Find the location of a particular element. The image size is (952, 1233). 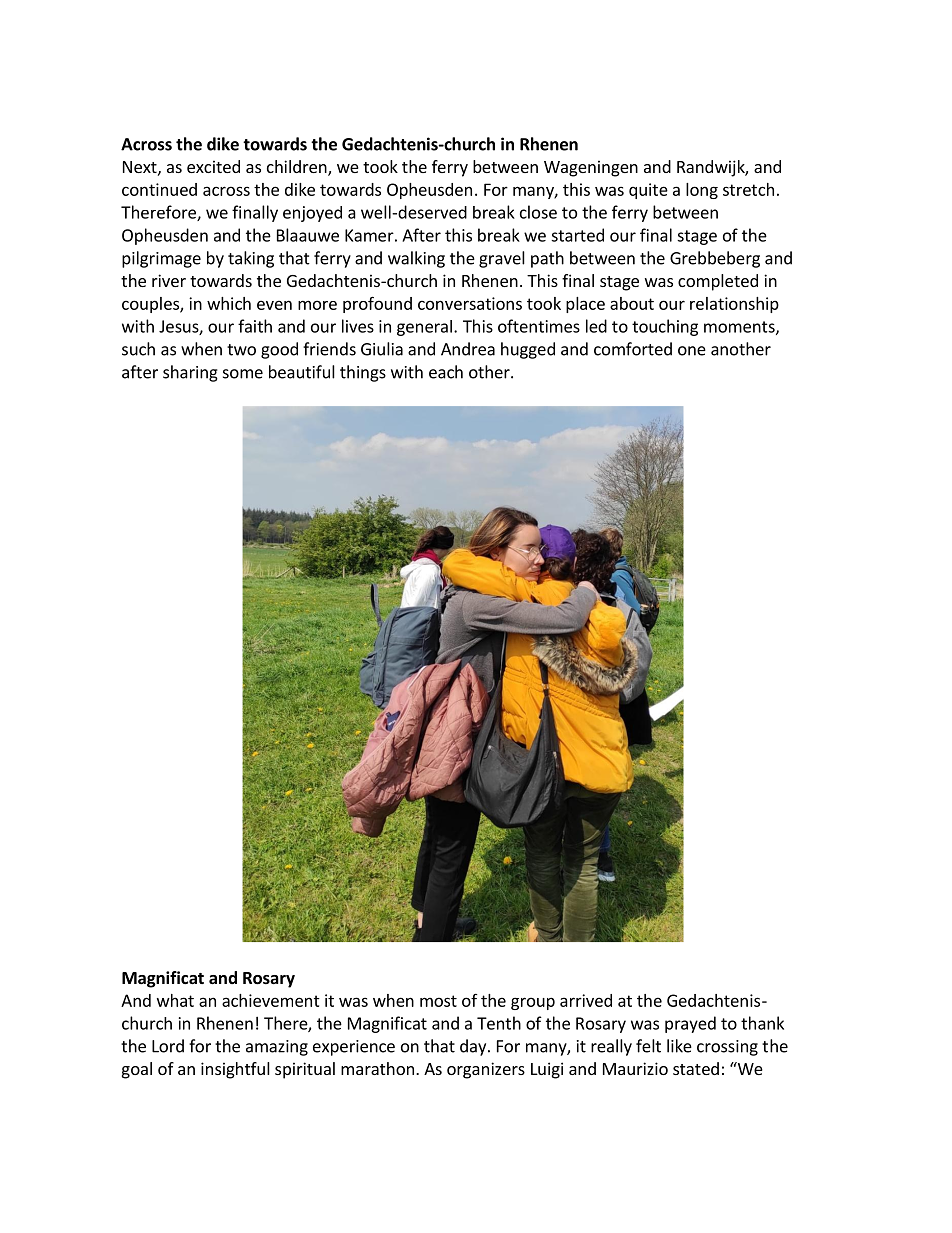

most is located at coordinates (438, 1001).
